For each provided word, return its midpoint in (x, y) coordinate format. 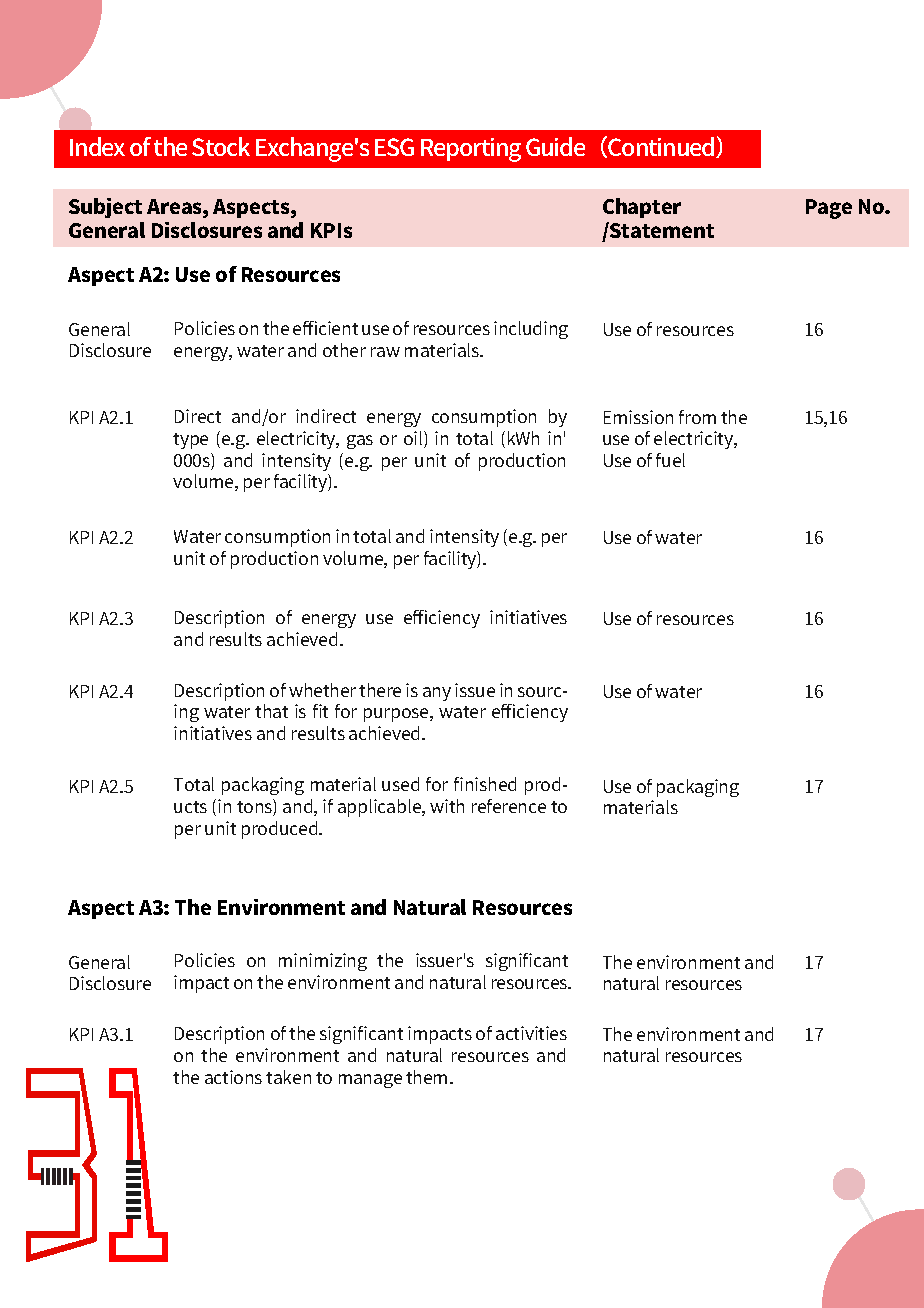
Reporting (471, 150)
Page (829, 209)
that (271, 711)
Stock (221, 146)
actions (233, 1077)
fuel (670, 460)
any (437, 694)
